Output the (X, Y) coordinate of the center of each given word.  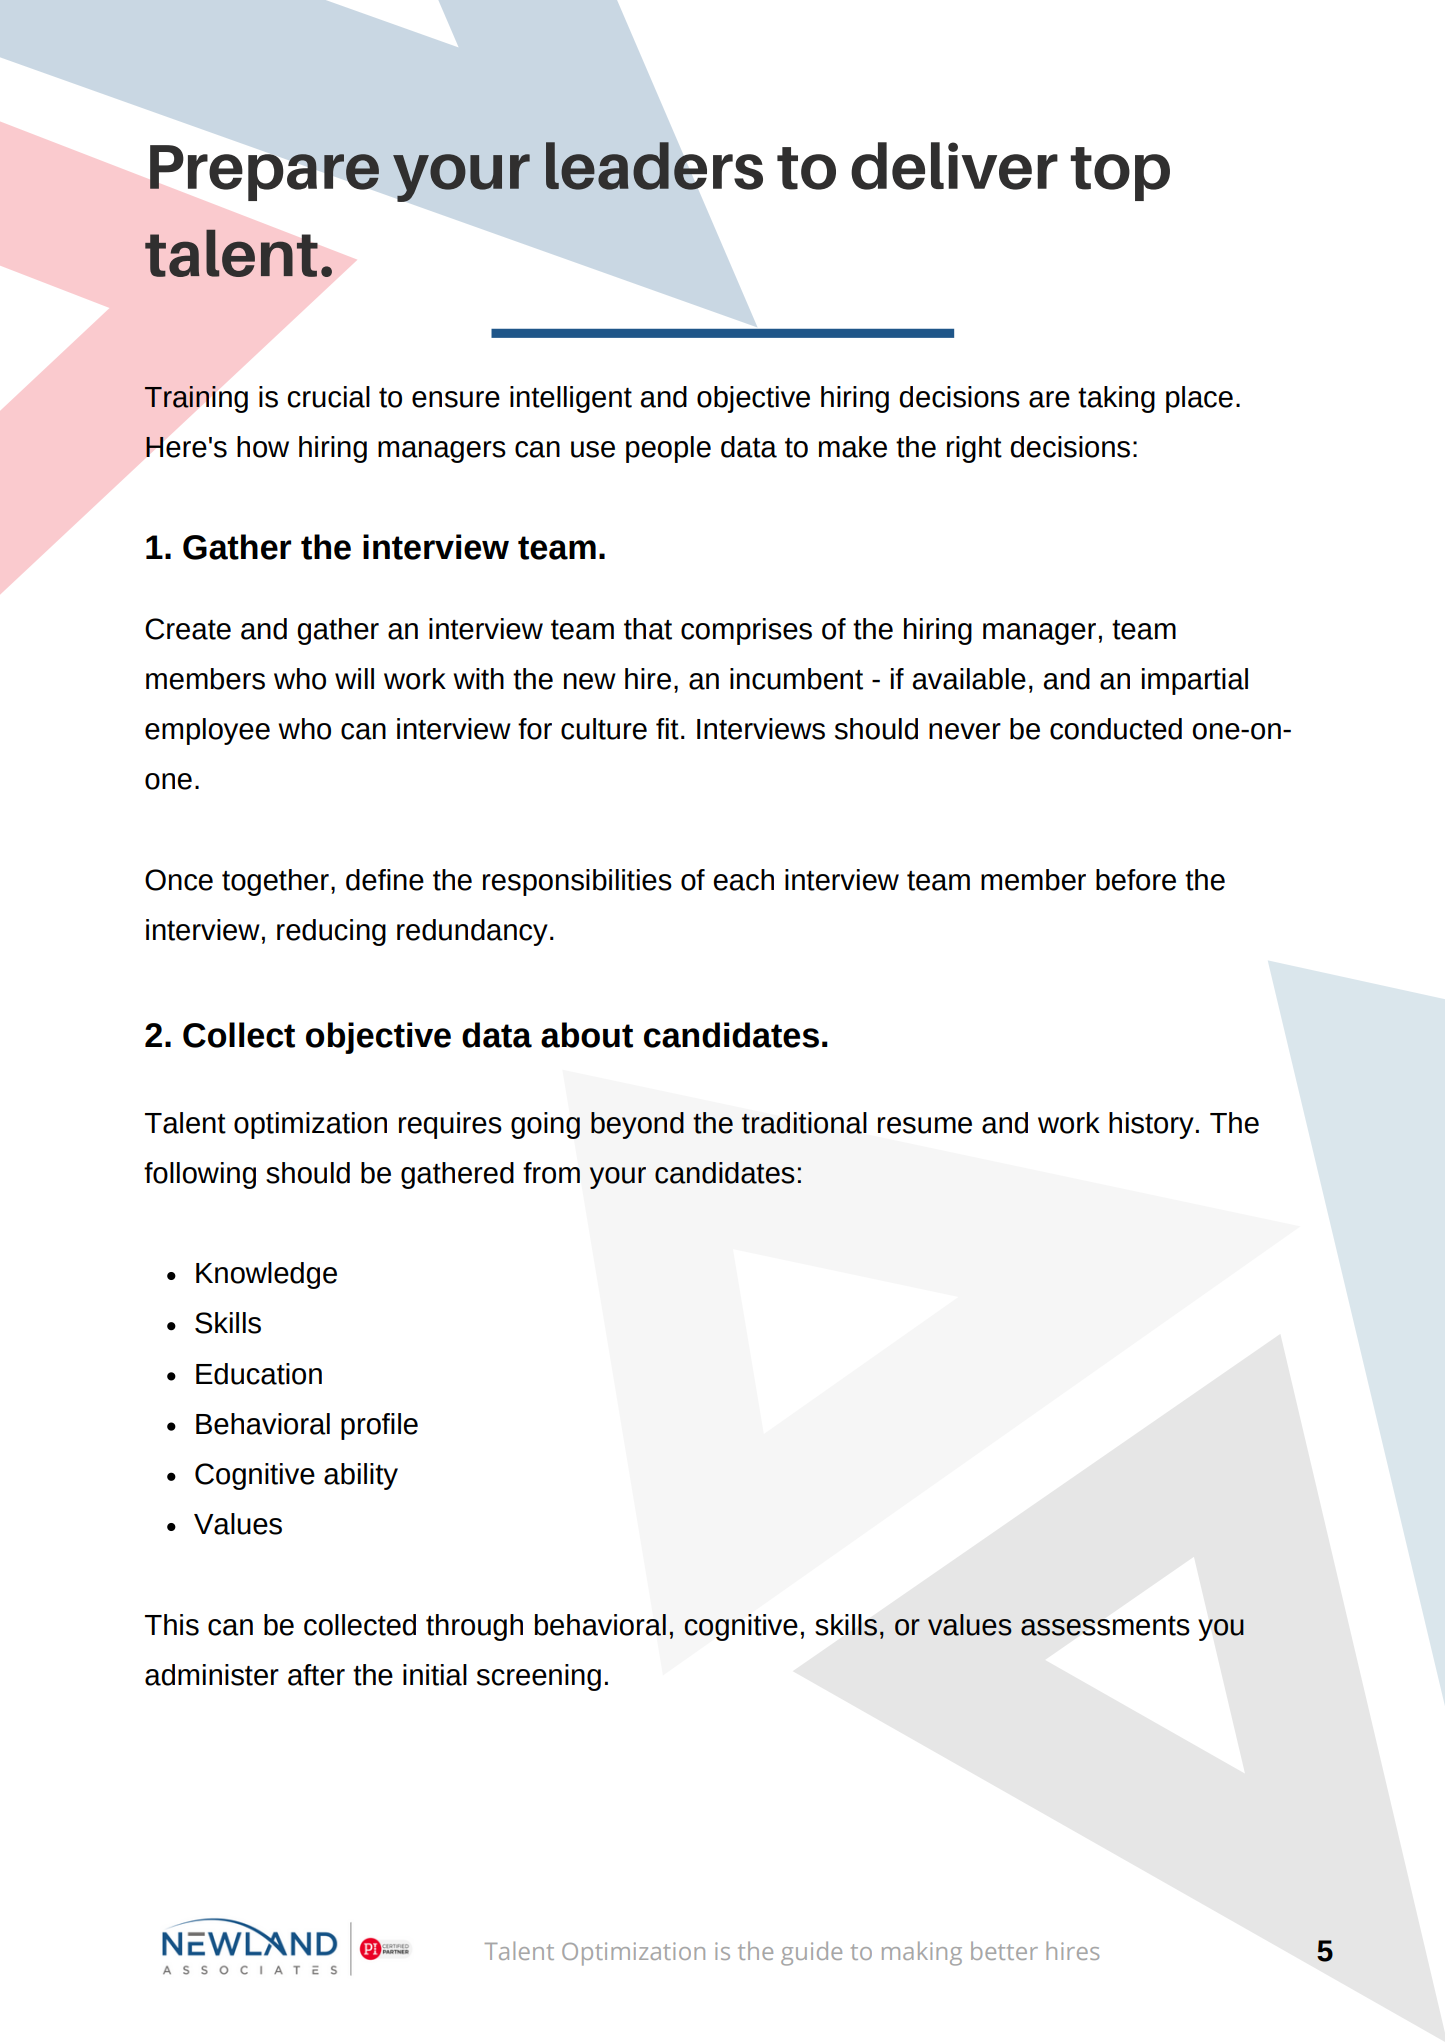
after (316, 1675)
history (1151, 1125)
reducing (331, 932)
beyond (637, 1125)
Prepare (264, 173)
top (1120, 174)
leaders (654, 166)
